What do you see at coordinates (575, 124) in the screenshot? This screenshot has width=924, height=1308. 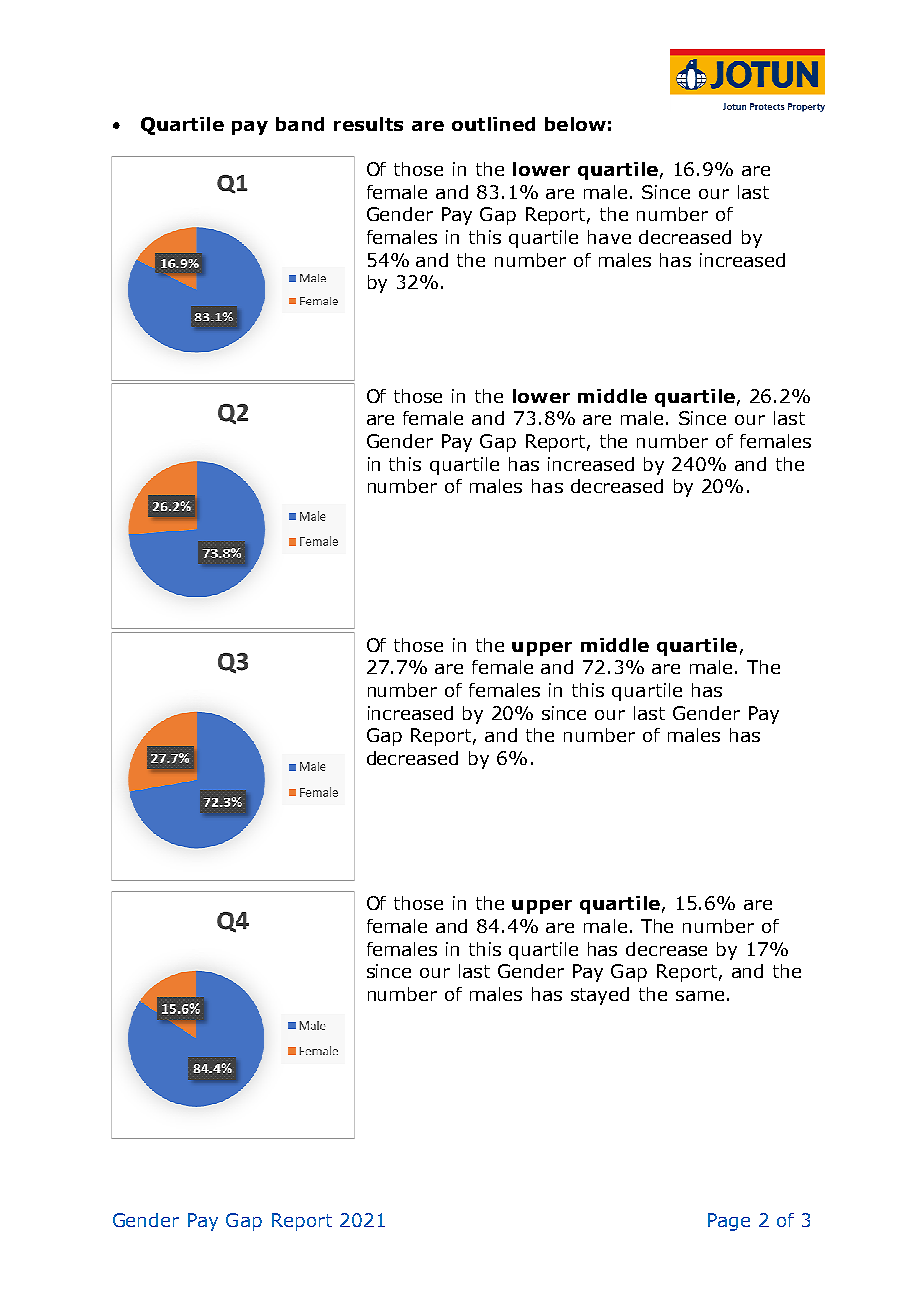 I see `below` at bounding box center [575, 124].
